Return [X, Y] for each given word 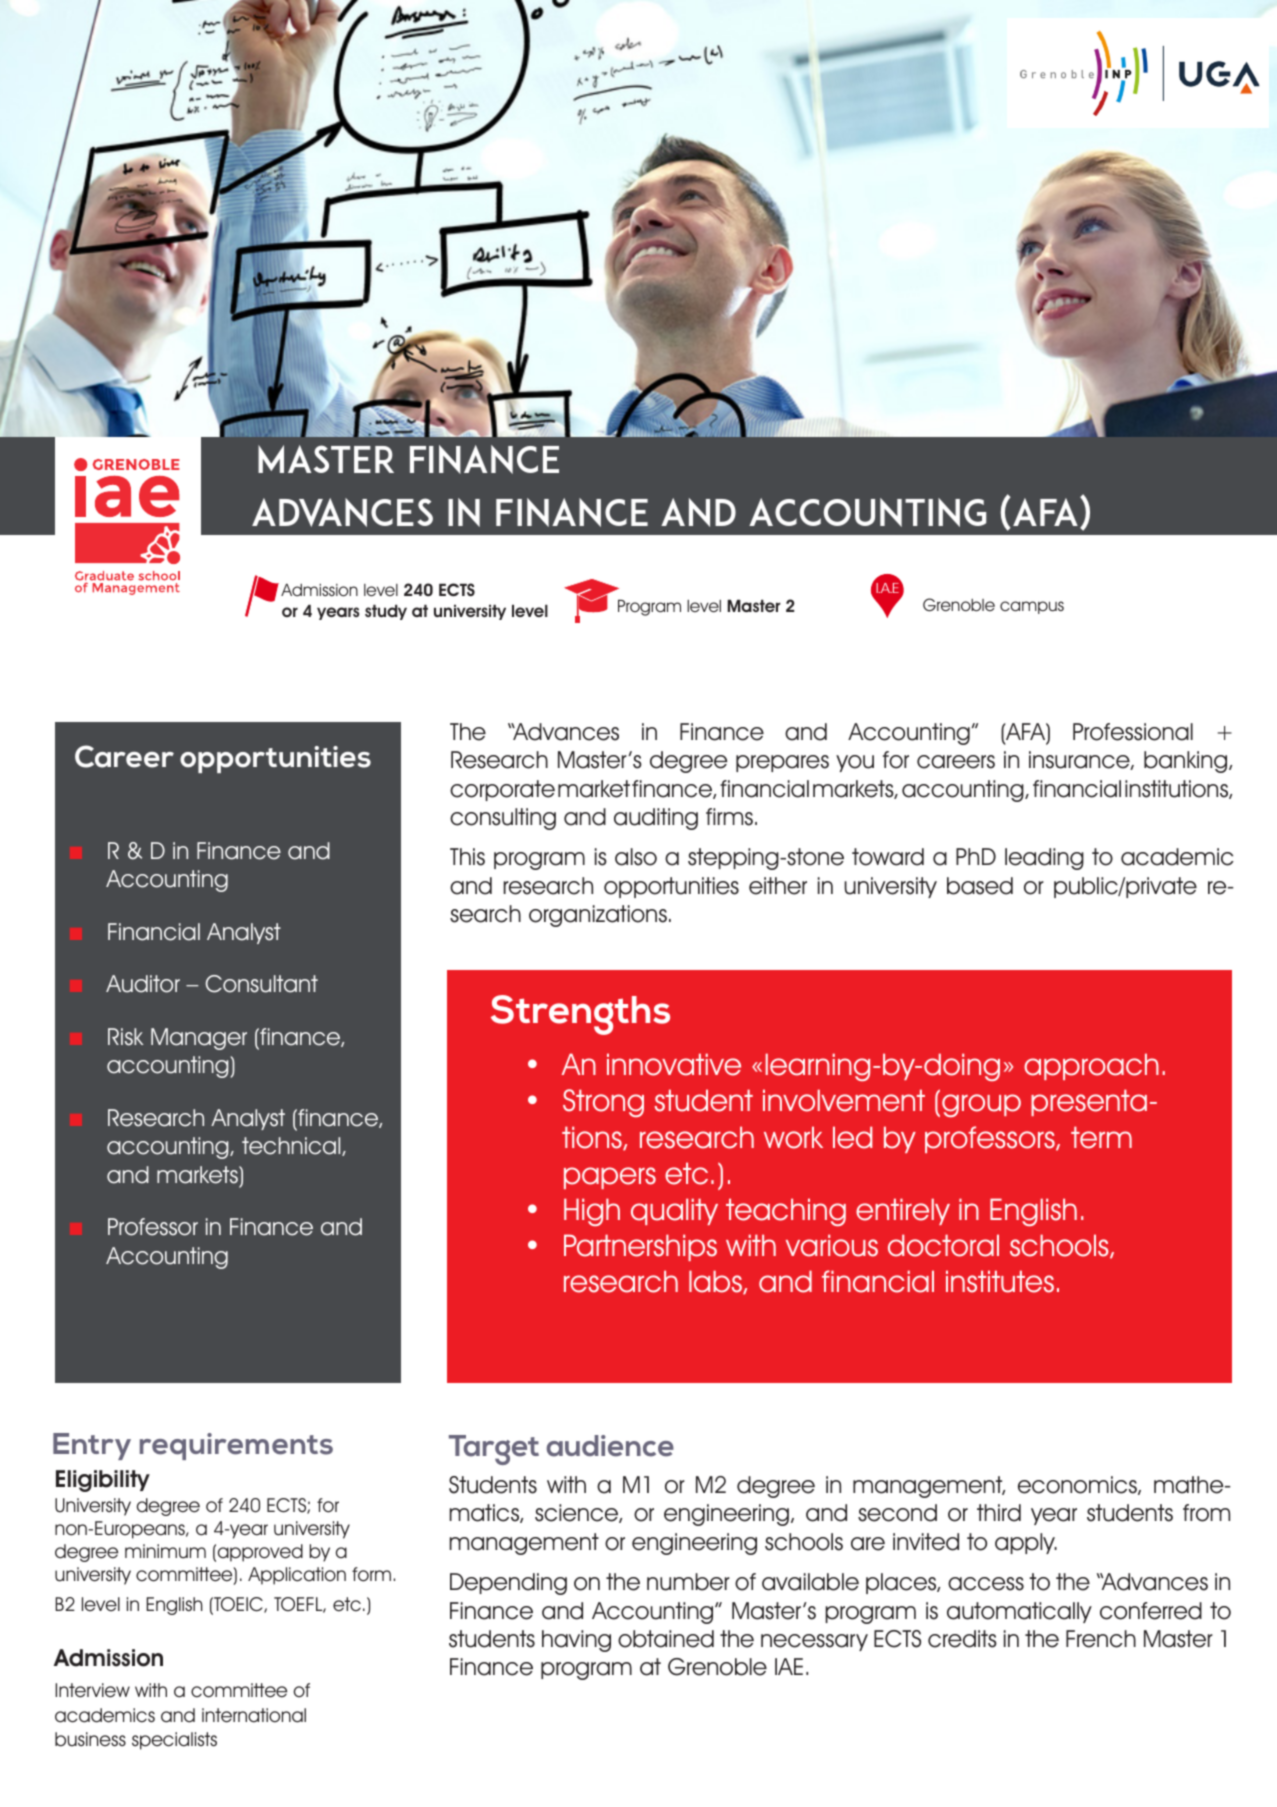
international [254, 1715]
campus [1032, 607]
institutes [1000, 1281]
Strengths [580, 1015]
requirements [236, 1446]
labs [716, 1282]
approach [1091, 1066]
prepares [782, 763]
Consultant [261, 984]
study [386, 612]
